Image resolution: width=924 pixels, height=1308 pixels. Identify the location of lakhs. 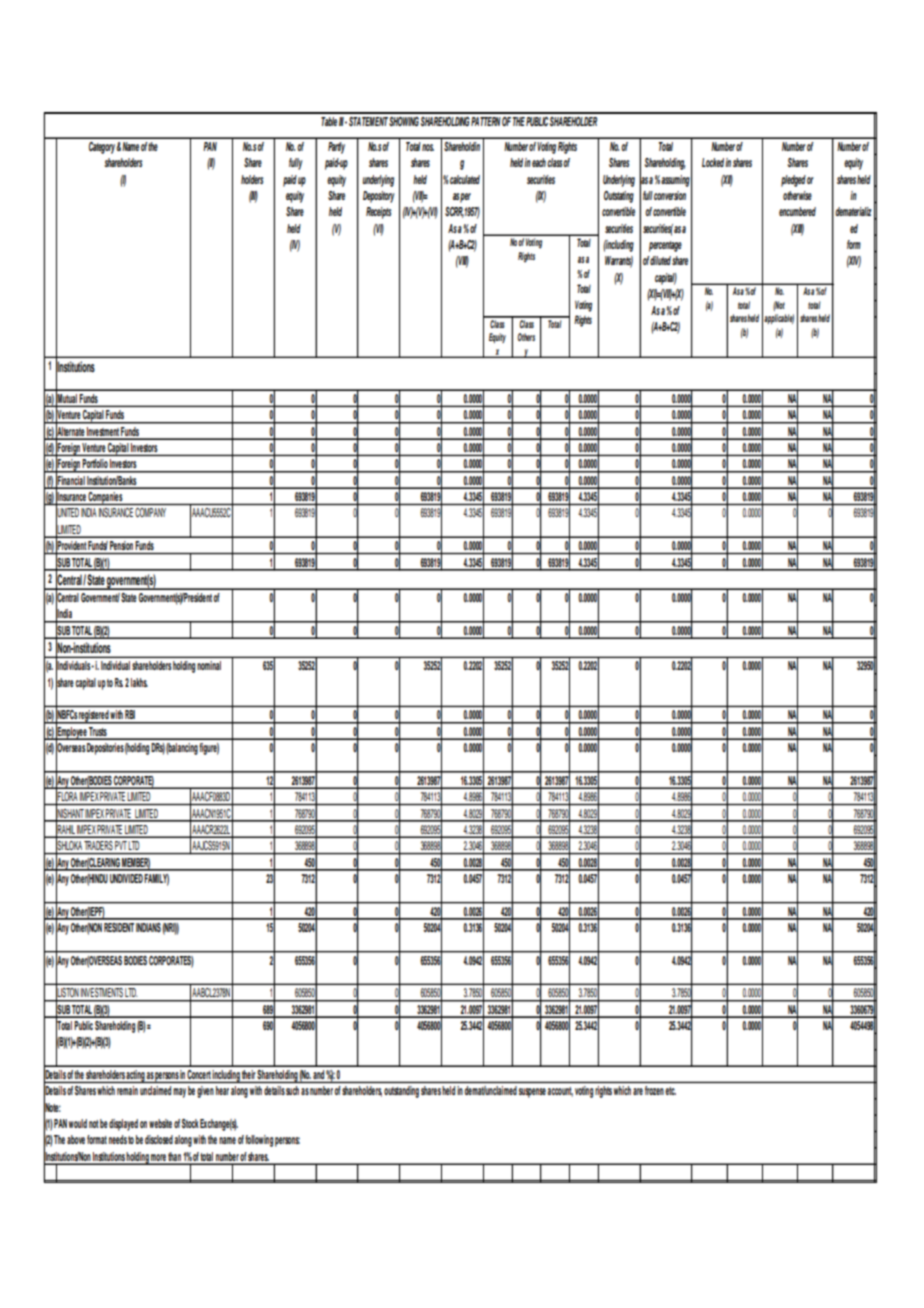
(139, 682).
